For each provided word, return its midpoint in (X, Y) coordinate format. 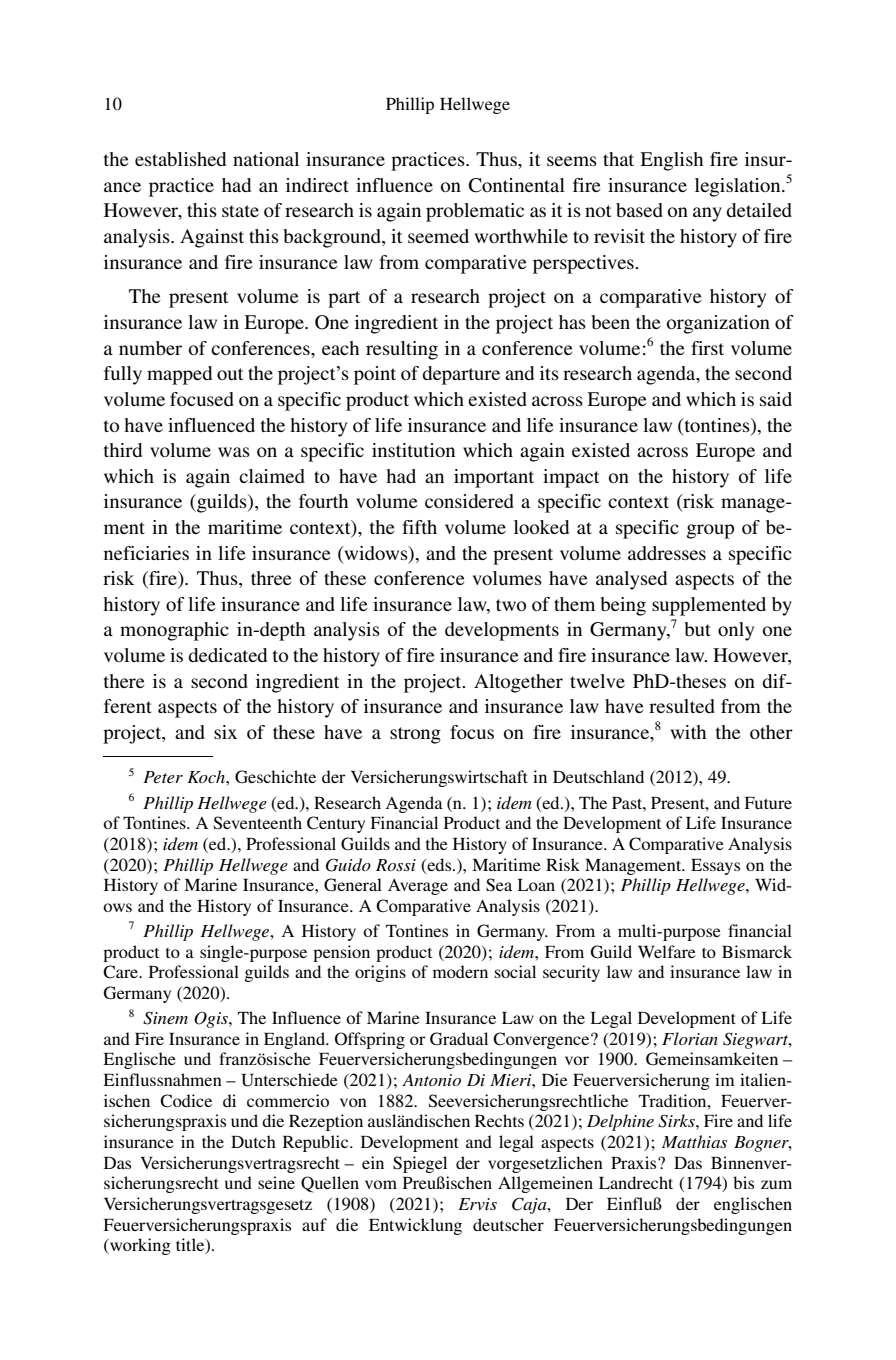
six (225, 732)
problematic (475, 212)
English (671, 161)
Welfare (667, 951)
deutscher (508, 1224)
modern (460, 971)
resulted (682, 706)
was (234, 452)
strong (415, 735)
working (139, 1246)
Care (121, 972)
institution (413, 450)
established (180, 159)
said (776, 399)
